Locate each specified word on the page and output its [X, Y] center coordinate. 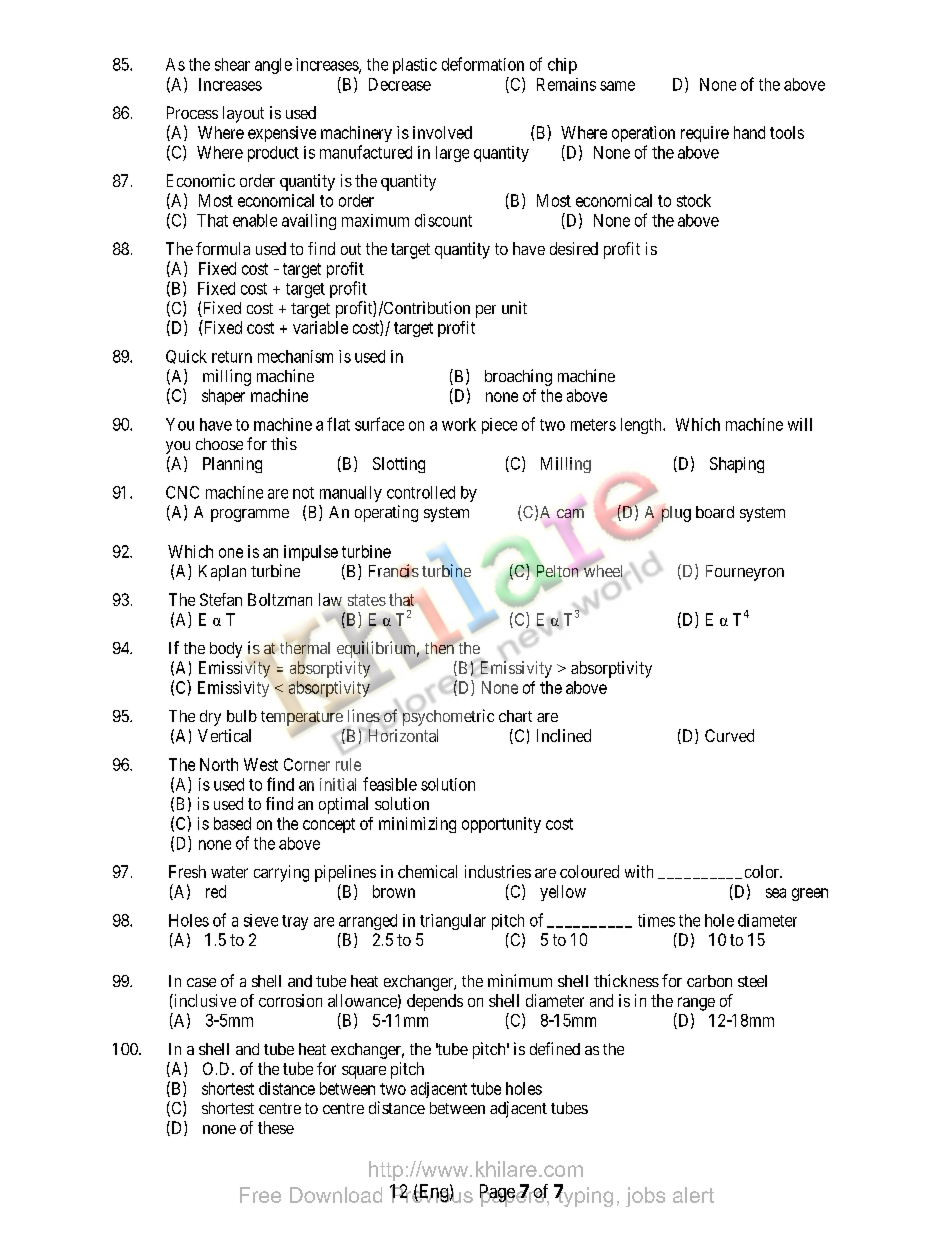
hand [749, 132]
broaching [518, 377]
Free [260, 1195]
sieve [261, 920]
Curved [729, 735]
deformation [483, 64]
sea [776, 893]
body [226, 650]
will [800, 424]
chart [515, 716]
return [232, 357]
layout [243, 114]
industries [498, 871]
